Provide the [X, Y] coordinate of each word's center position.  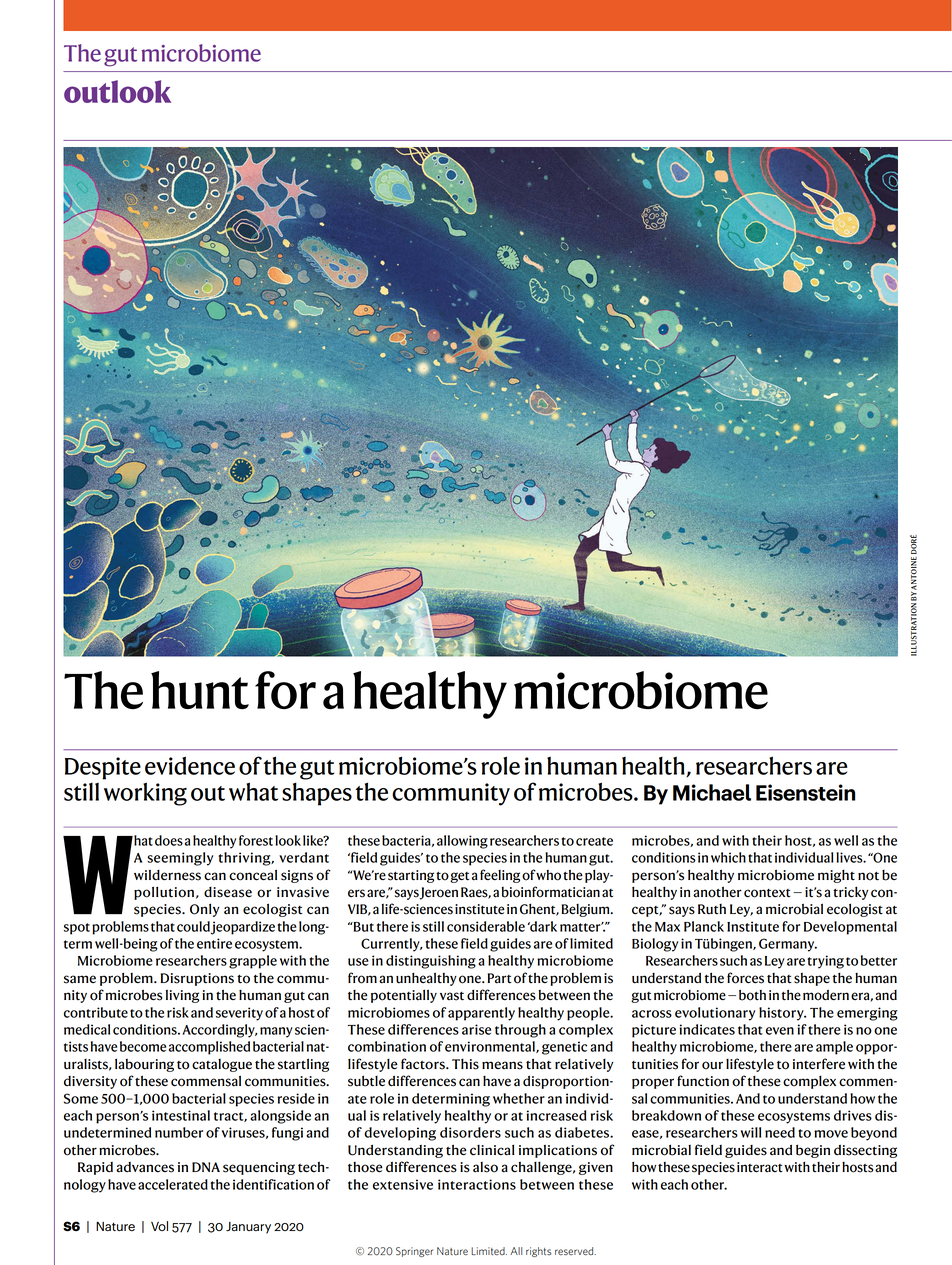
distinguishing [431, 962]
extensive [403, 1184]
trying [825, 962]
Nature [115, 1226]
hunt [200, 690]
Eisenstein [805, 792]
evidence [190, 765]
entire [214, 943]
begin [813, 1151]
